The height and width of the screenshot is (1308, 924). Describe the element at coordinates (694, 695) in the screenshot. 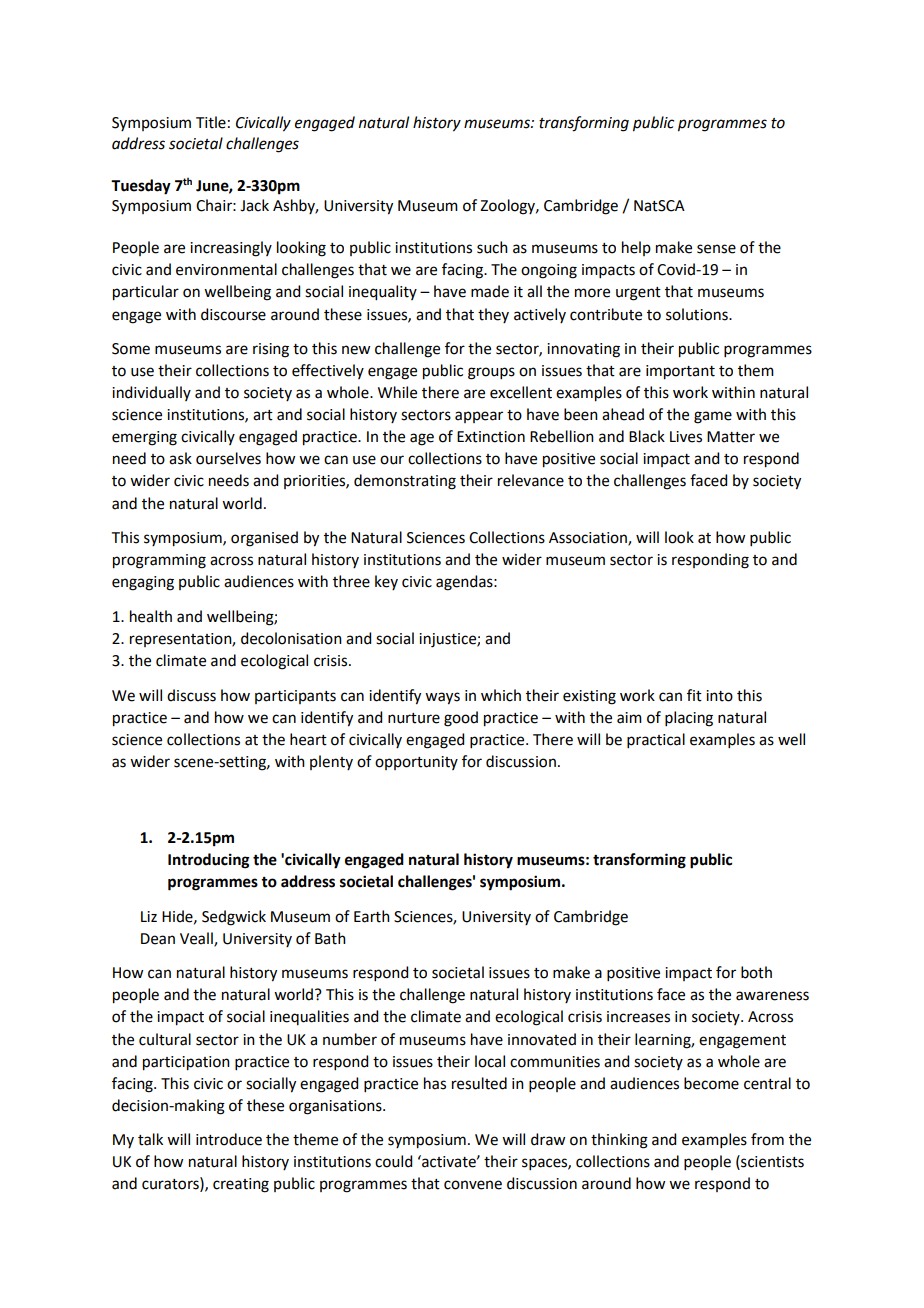

I see `fit` at that location.
